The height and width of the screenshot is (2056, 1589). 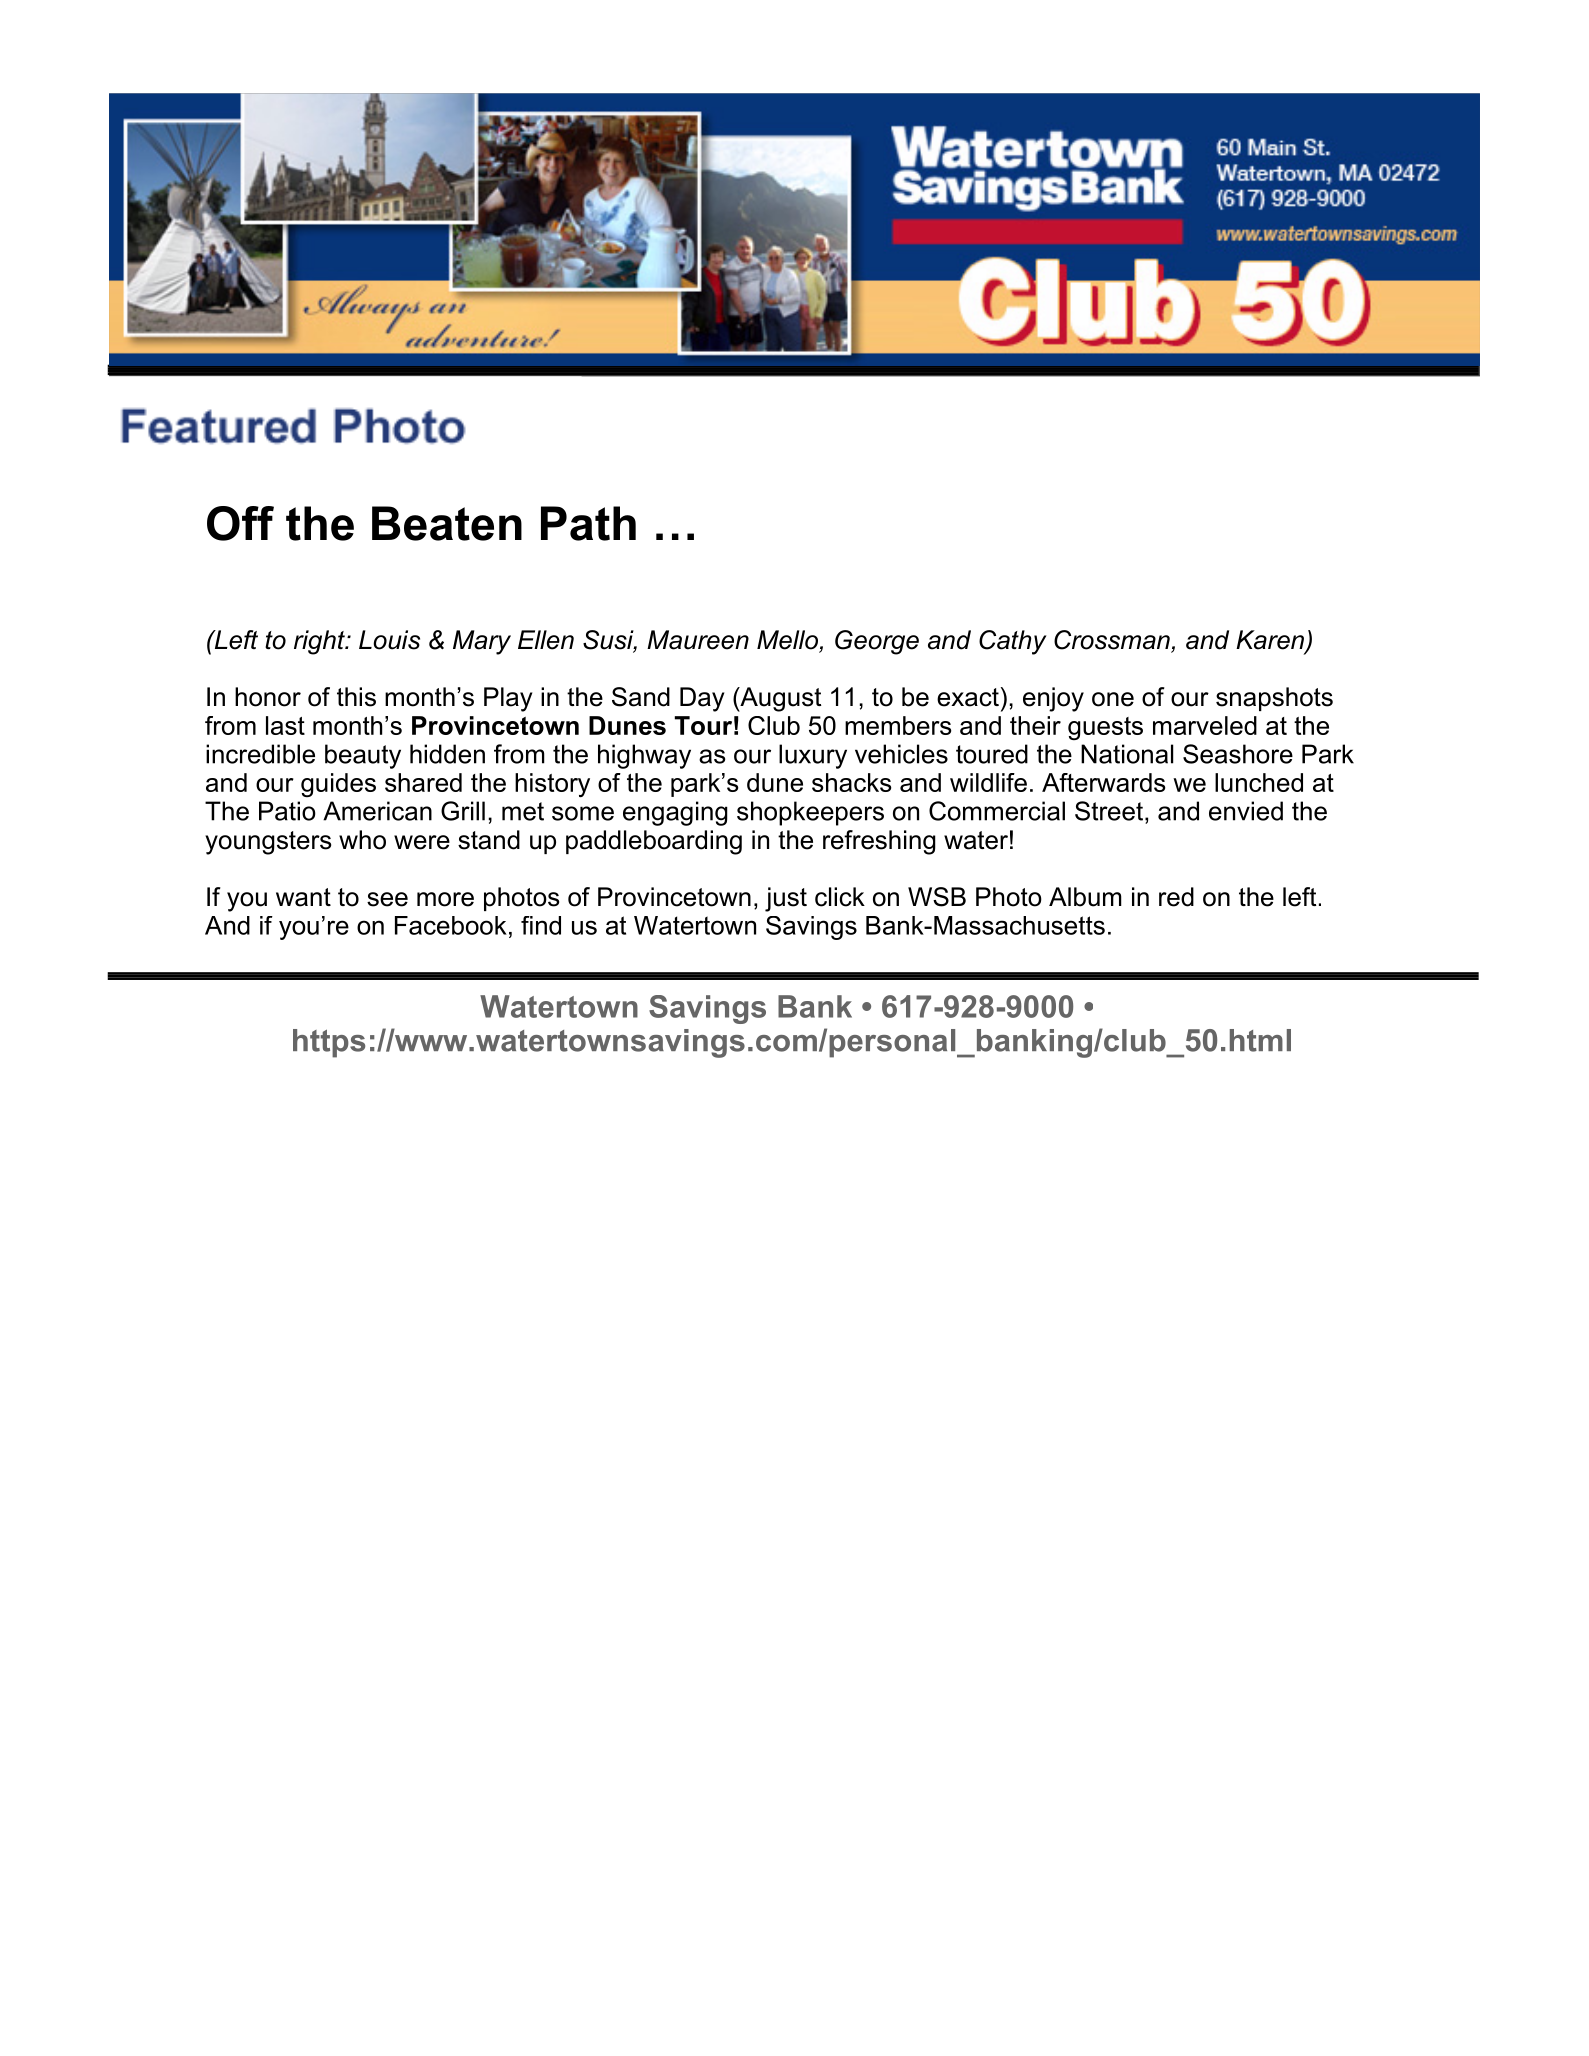 I want to click on Album, so click(x=1085, y=897).
